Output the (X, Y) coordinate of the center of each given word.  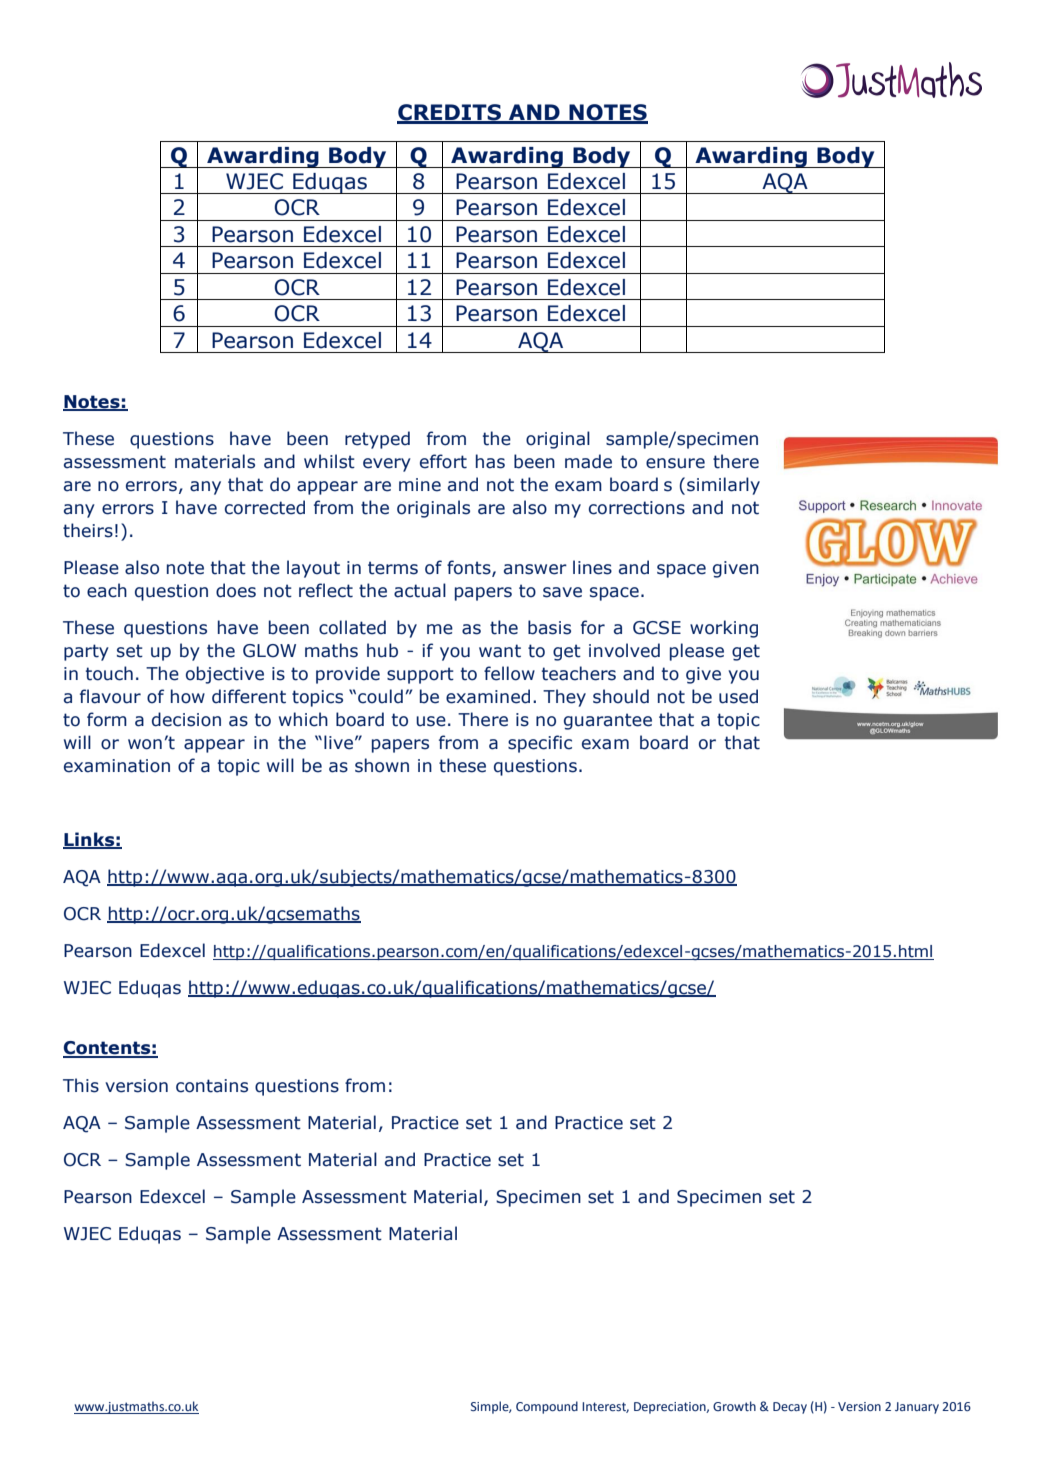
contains (212, 1086)
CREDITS (450, 113)
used (738, 696)
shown (382, 765)
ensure (675, 463)
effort (443, 461)
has (490, 461)
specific (540, 744)
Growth (734, 1406)
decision (186, 719)
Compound (547, 1407)
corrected (265, 507)
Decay (790, 1408)
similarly (723, 486)
